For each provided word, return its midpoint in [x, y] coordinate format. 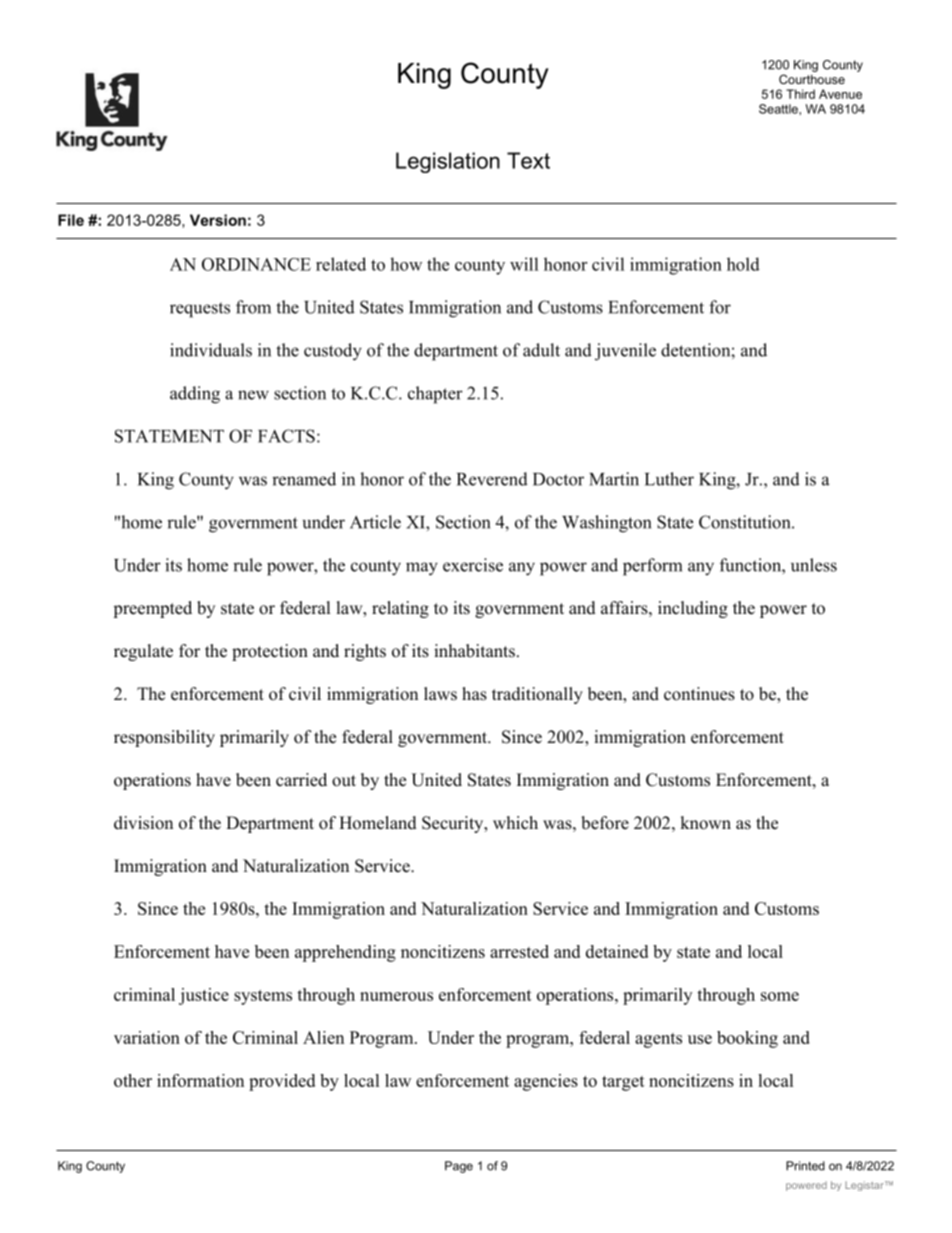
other [133, 1080]
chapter [435, 395]
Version [218, 220]
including [693, 609]
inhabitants [474, 651]
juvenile [625, 352]
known [705, 823]
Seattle [779, 109]
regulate [143, 652]
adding [195, 395]
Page [459, 1167]
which [515, 823]
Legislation [448, 162]
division [143, 823]
